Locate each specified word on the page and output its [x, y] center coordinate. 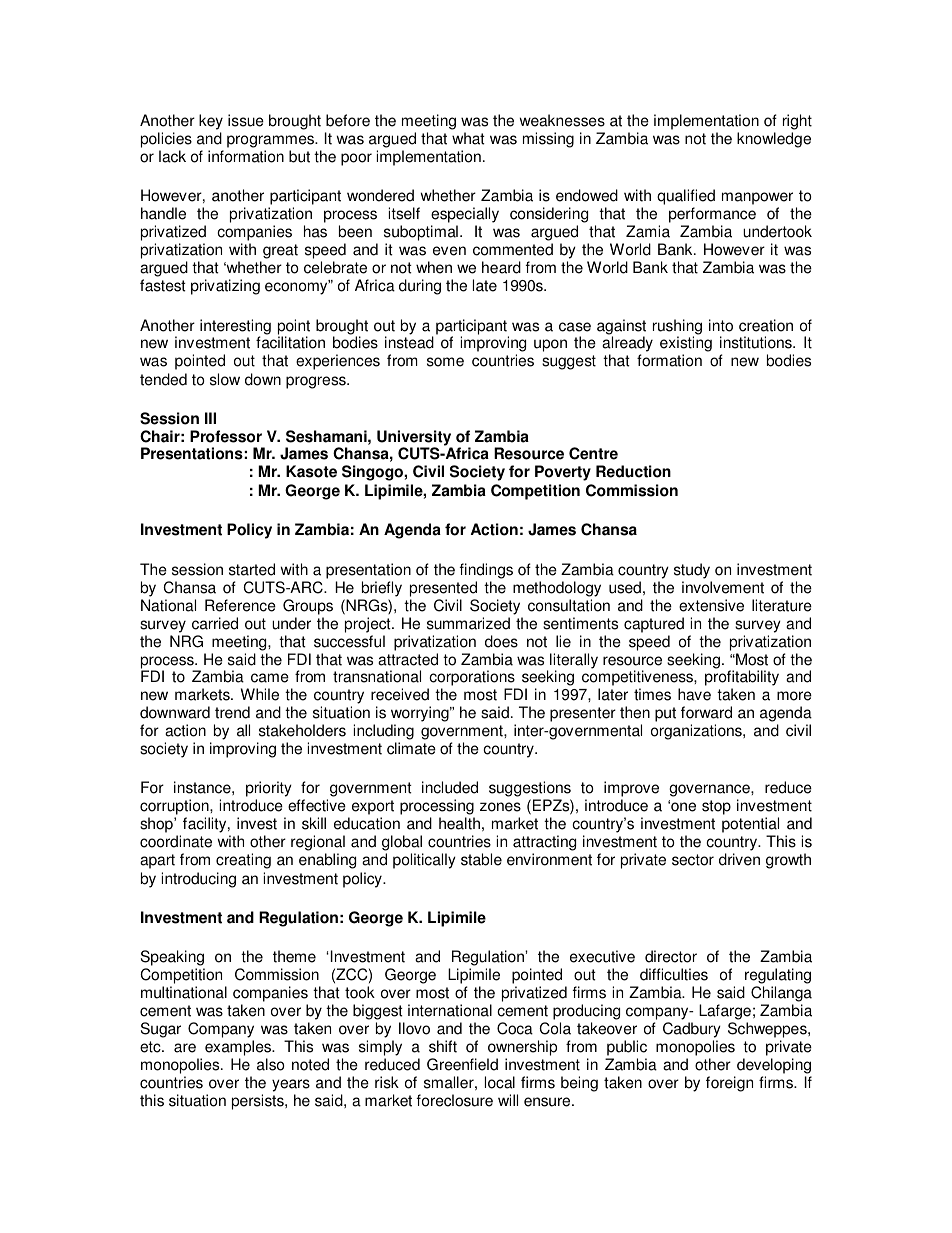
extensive [711, 605]
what [468, 138]
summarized [468, 623]
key [211, 122]
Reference [240, 605]
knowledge [774, 140]
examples [239, 1048]
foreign [729, 1084]
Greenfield [462, 1064]
